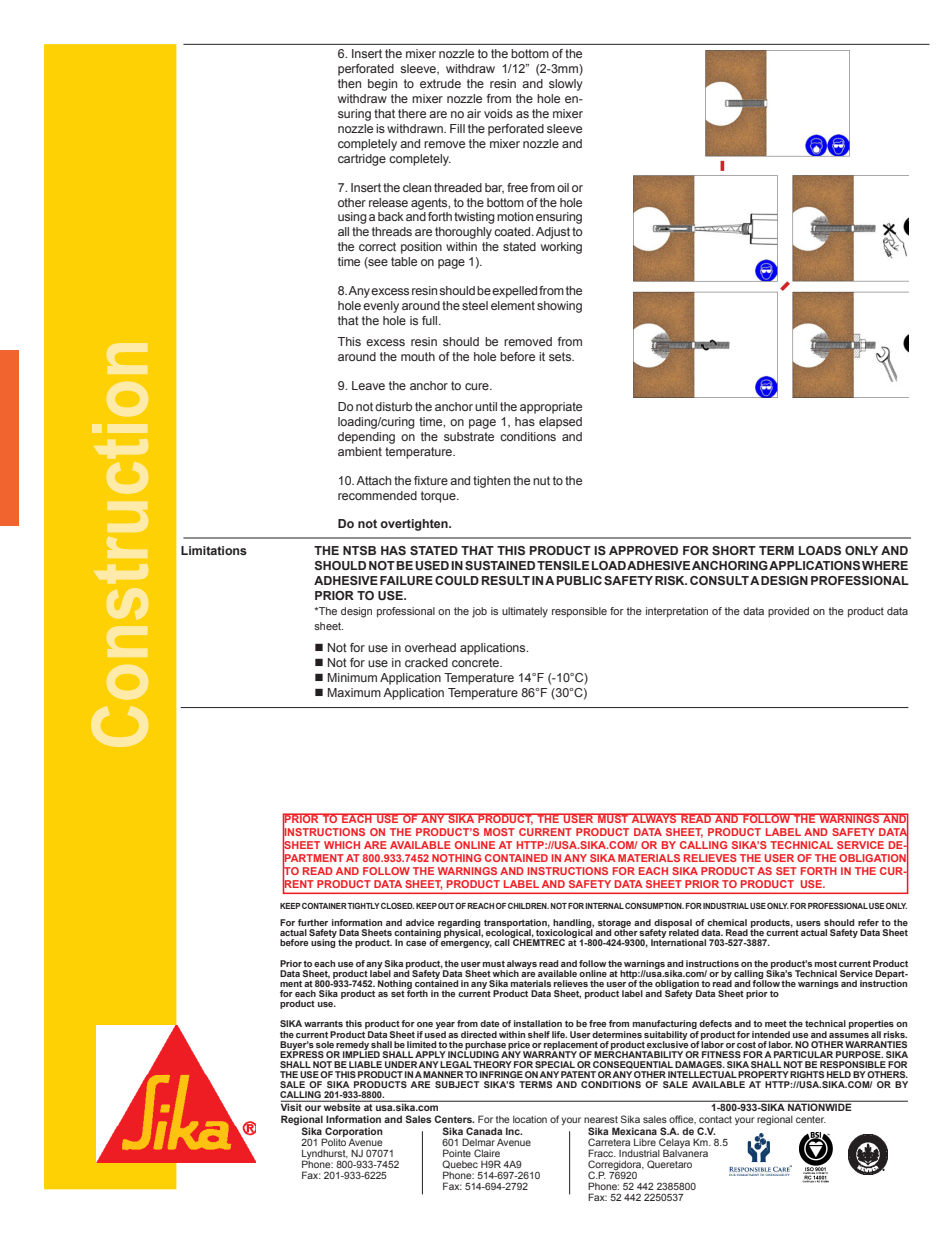 Image resolution: width=952 pixels, height=1233 pixels. Describe the element at coordinates (654, 905) in the image. I see `CONSUMPTION` at that location.
